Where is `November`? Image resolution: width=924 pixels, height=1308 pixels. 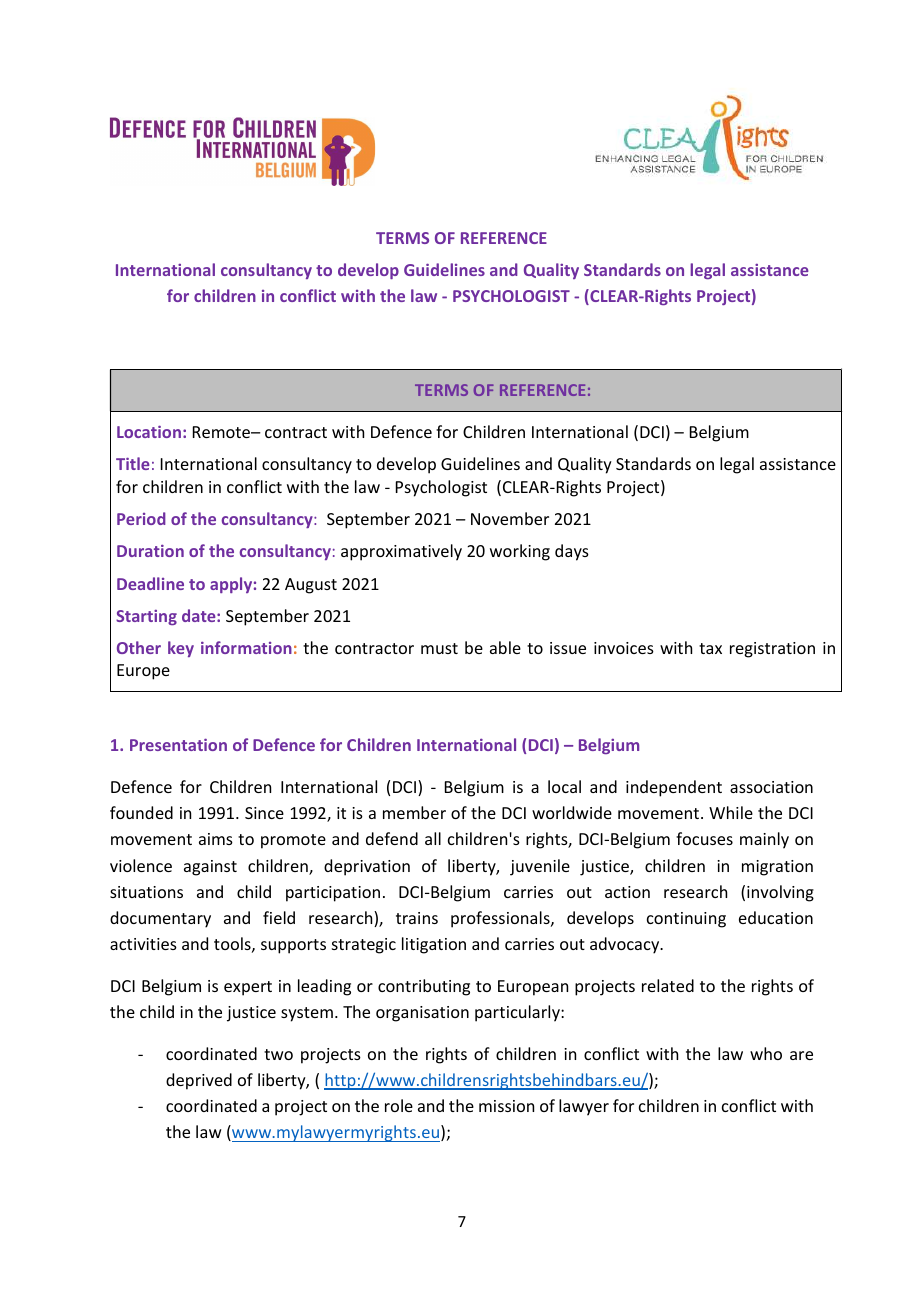
November is located at coordinates (510, 518).
